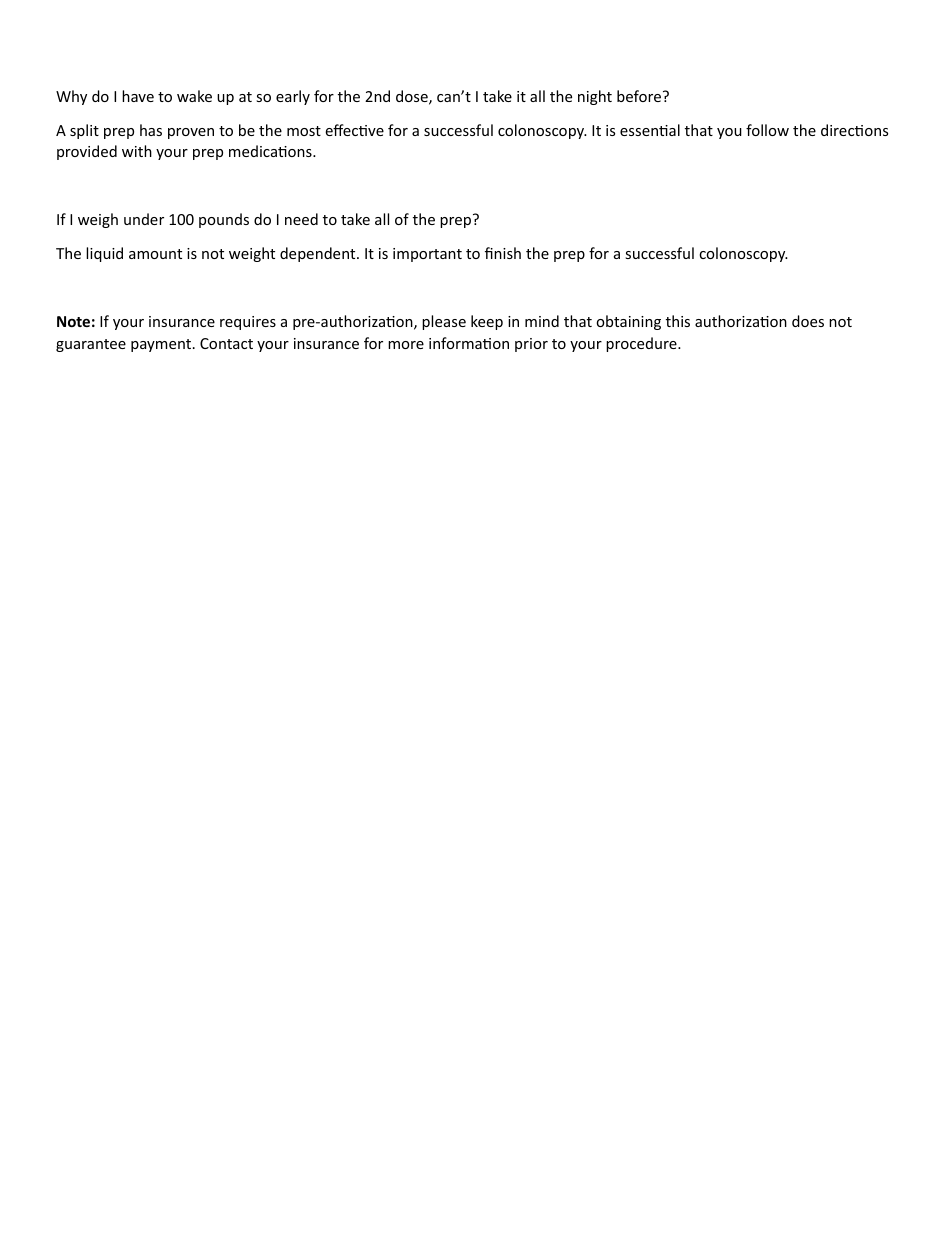 The width and height of the screenshot is (952, 1233). Describe the element at coordinates (155, 254) in the screenshot. I see `amount` at that location.
